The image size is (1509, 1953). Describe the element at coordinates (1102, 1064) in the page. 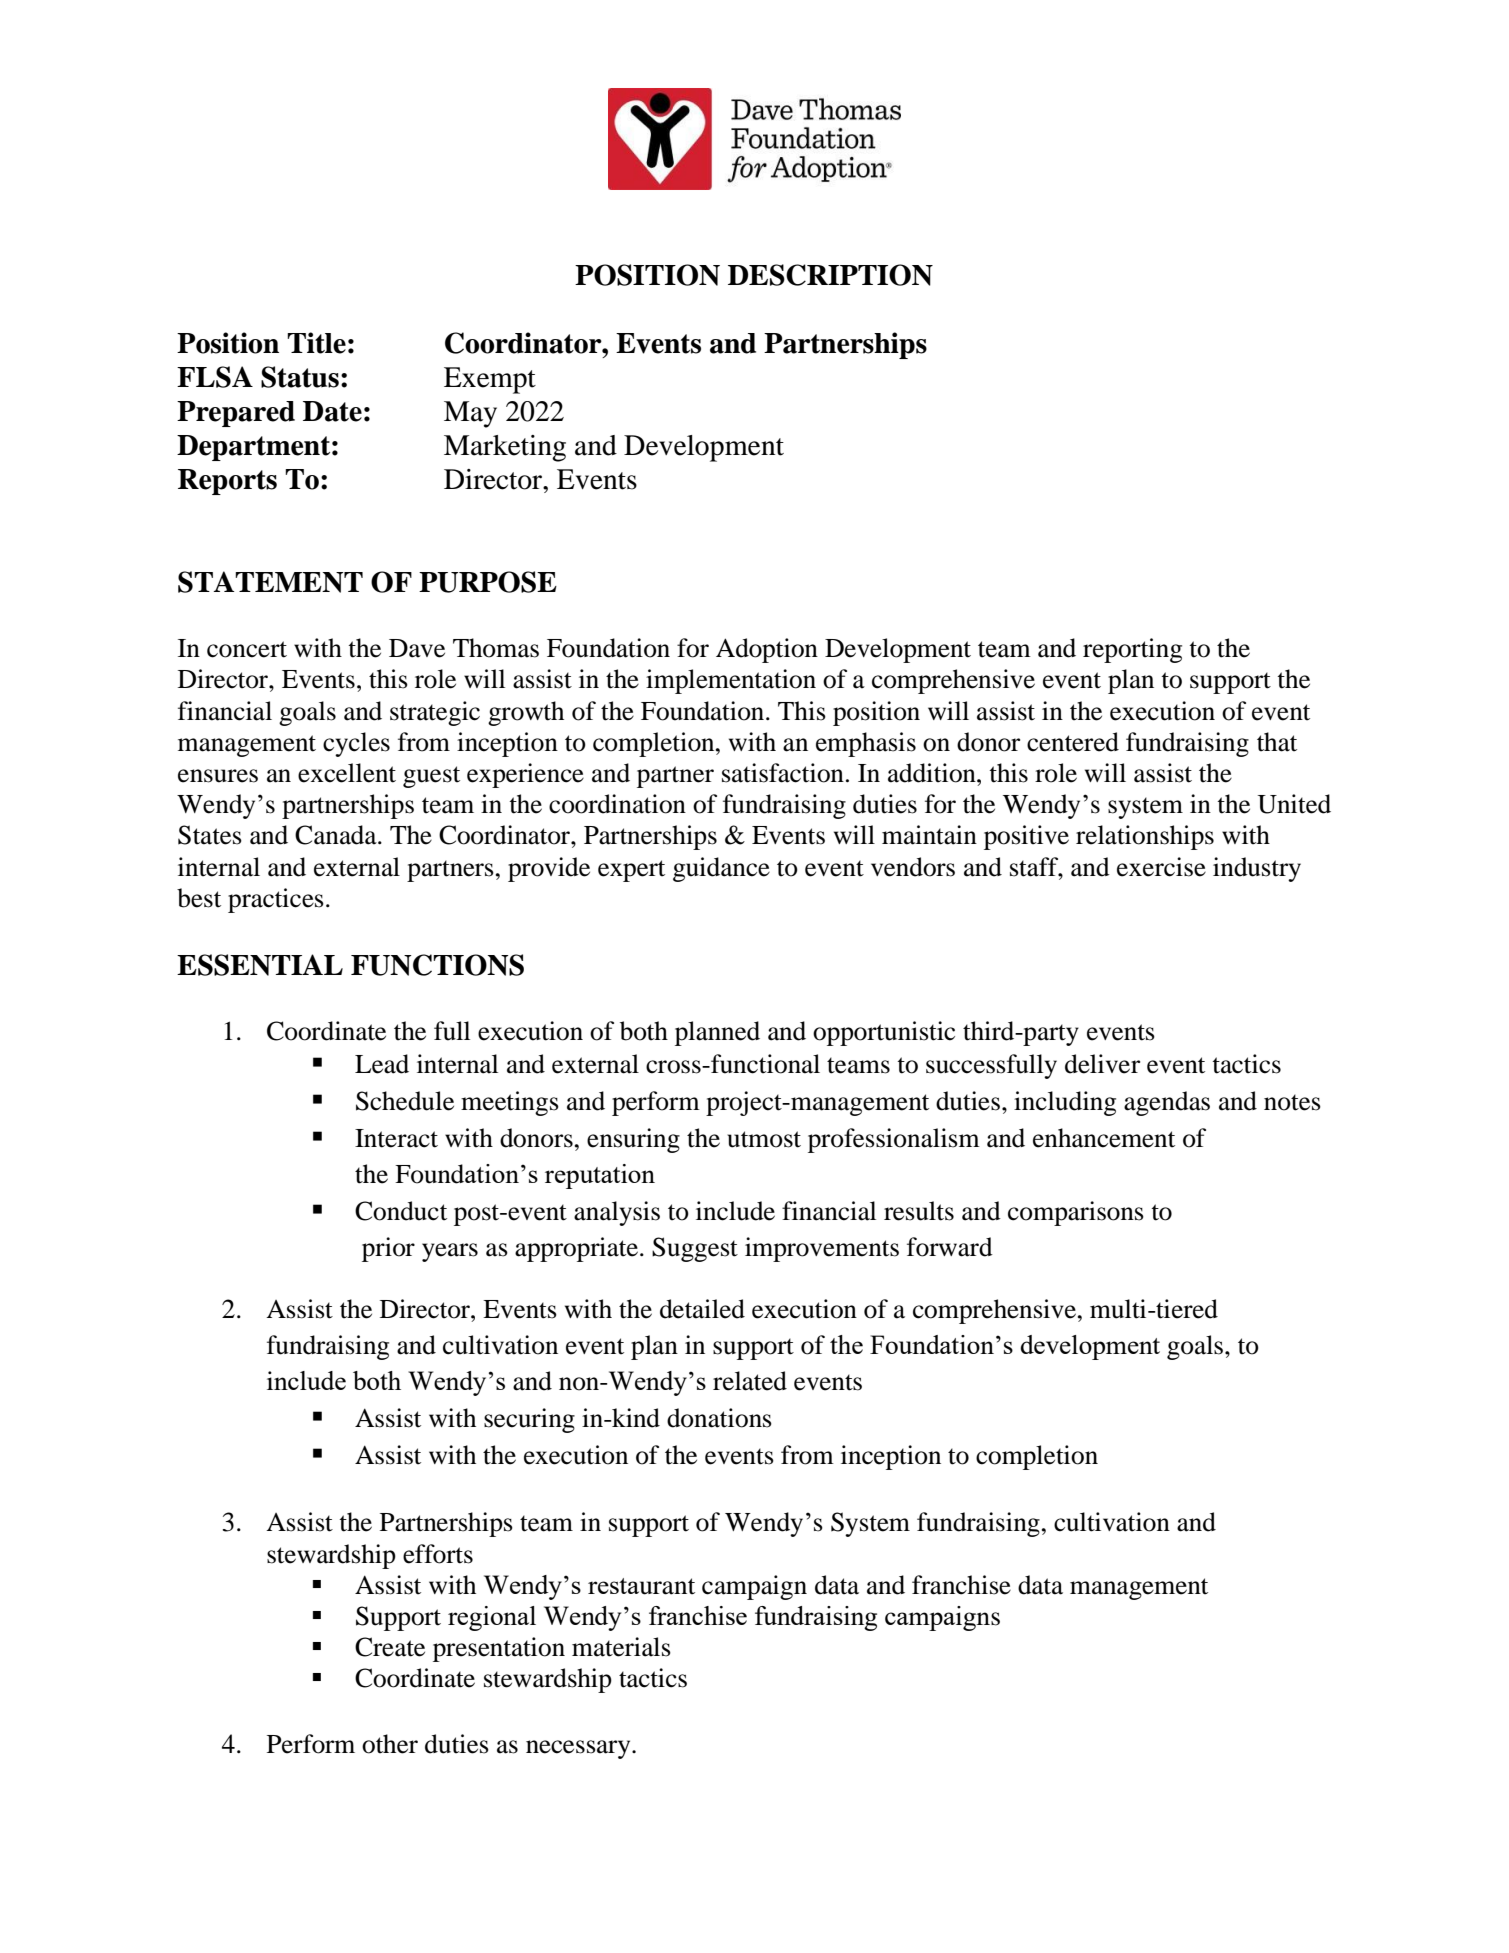

I see `deliver` at that location.
